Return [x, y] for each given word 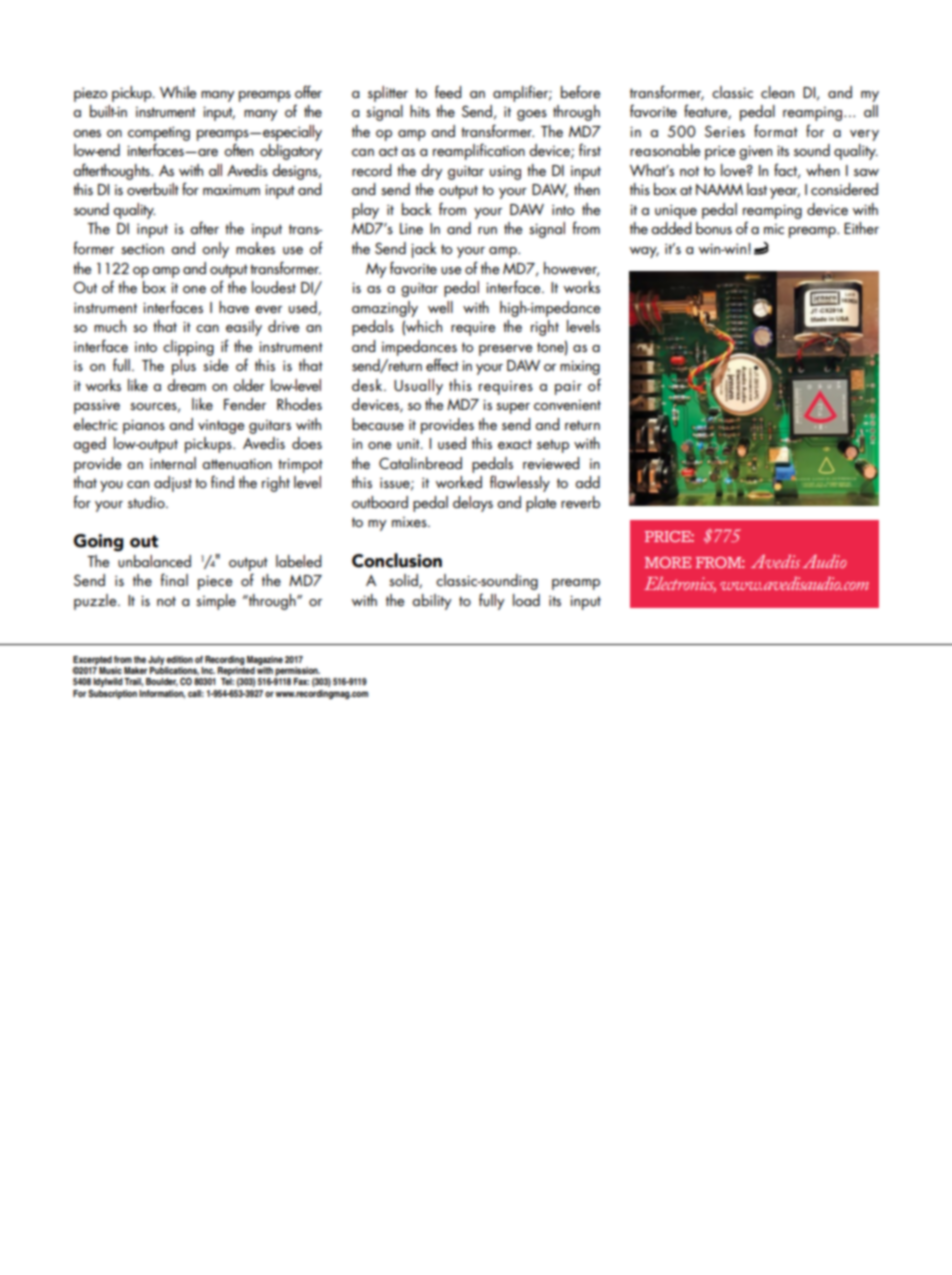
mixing [580, 367]
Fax [301, 681]
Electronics [680, 585]
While [178, 92]
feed [448, 91]
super [513, 408]
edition [179, 659]
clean [777, 92]
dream [186, 385]
